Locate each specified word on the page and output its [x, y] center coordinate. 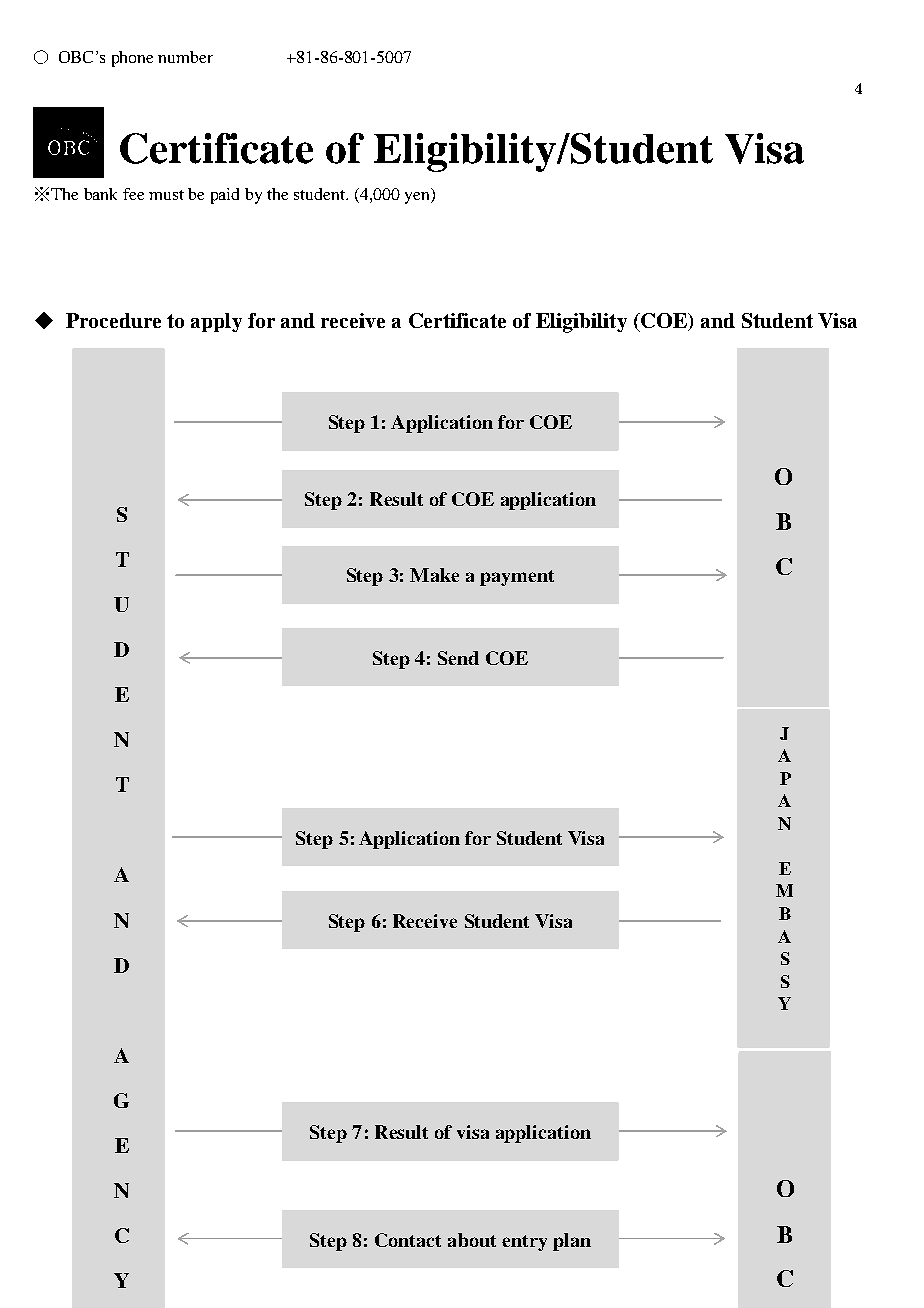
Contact [408, 1240]
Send [458, 658]
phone [132, 59]
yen [418, 198]
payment [517, 578]
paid [225, 196]
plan [572, 1242]
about [472, 1240]
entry [524, 1243]
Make [434, 575]
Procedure [113, 320]
